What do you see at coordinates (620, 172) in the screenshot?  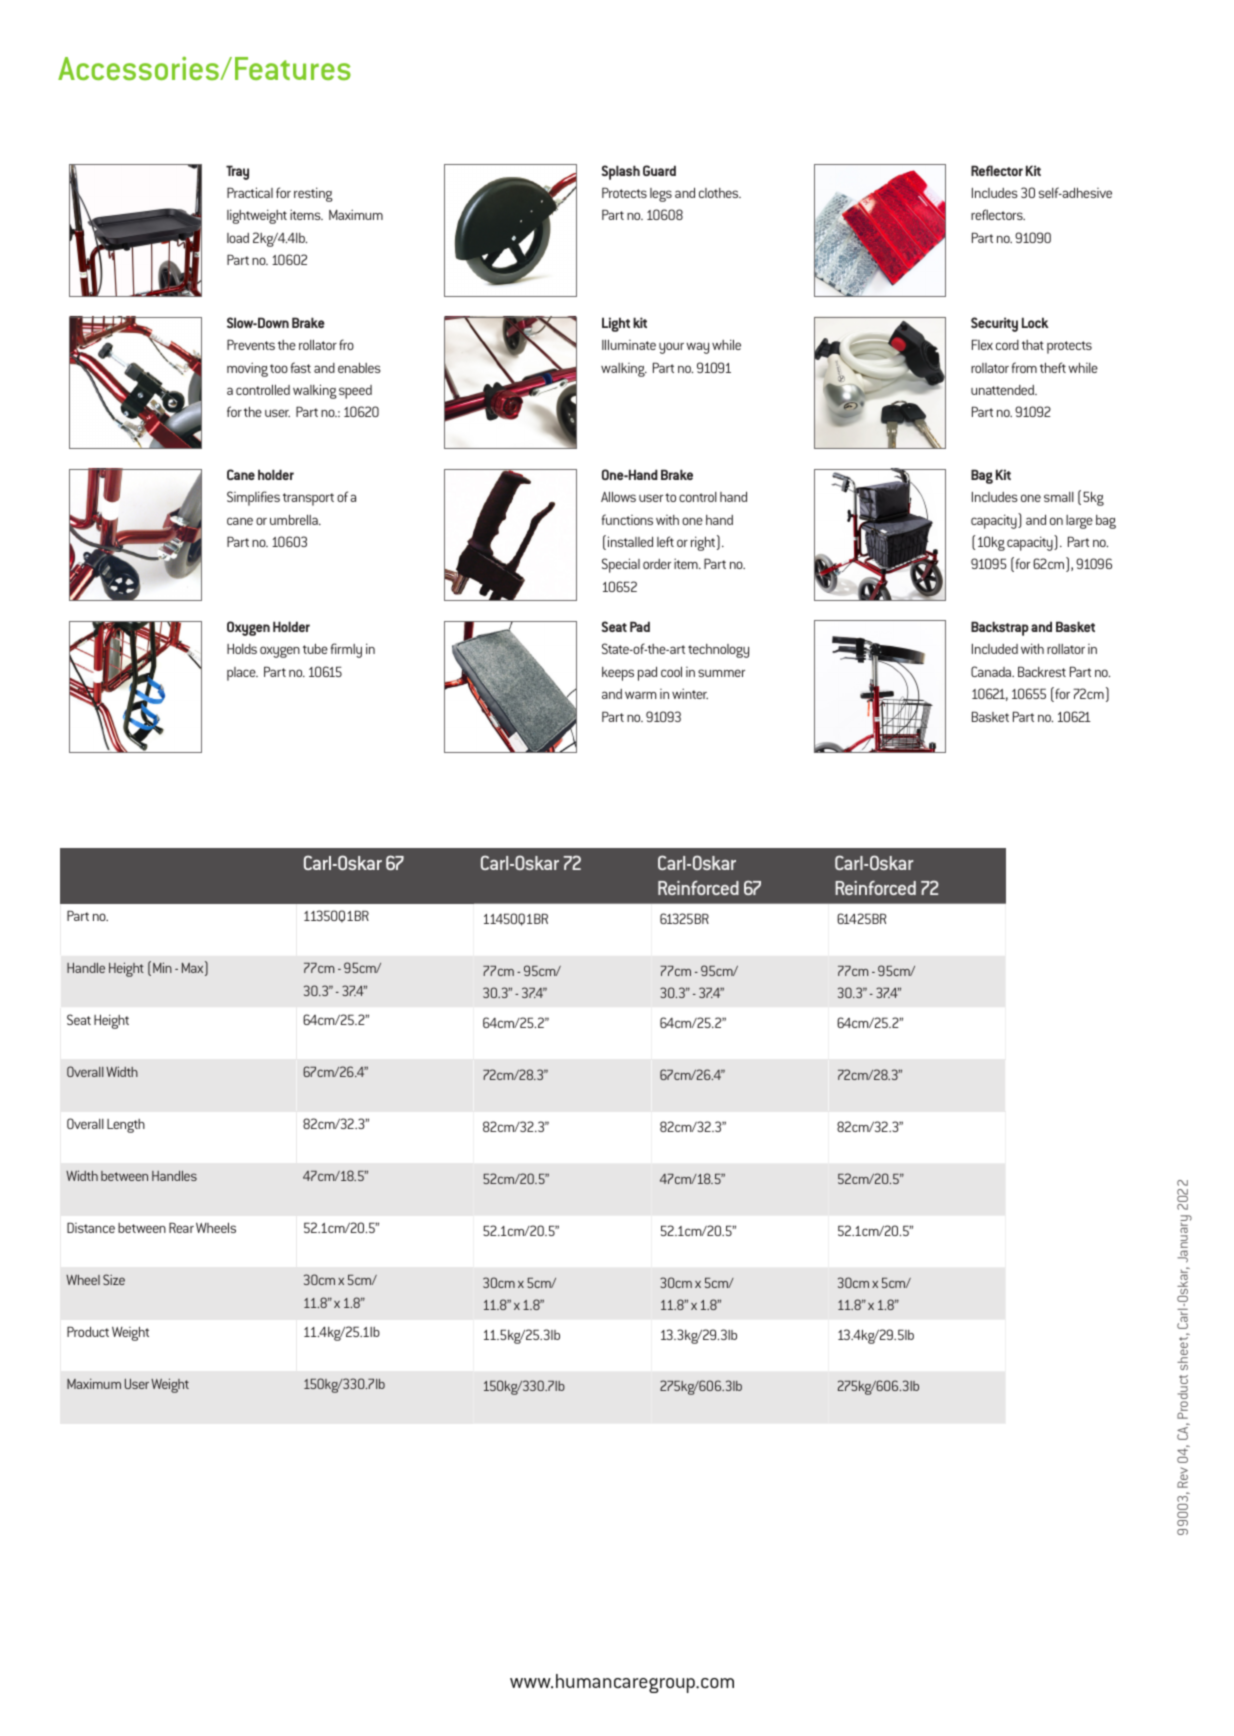 I see `Splash` at bounding box center [620, 172].
